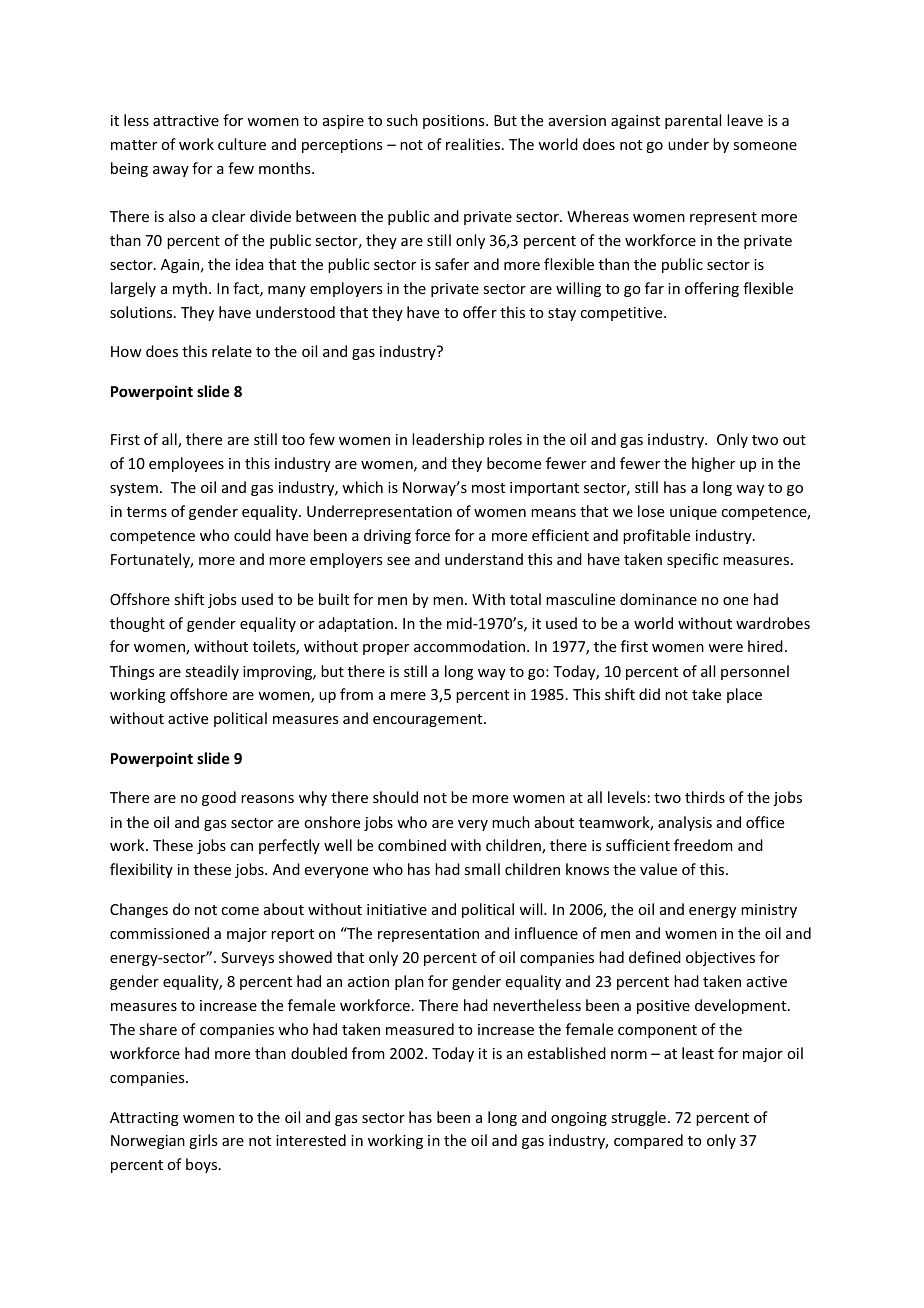 This screenshot has height=1308, width=924. What do you see at coordinates (203, 1141) in the screenshot?
I see `girls` at bounding box center [203, 1141].
